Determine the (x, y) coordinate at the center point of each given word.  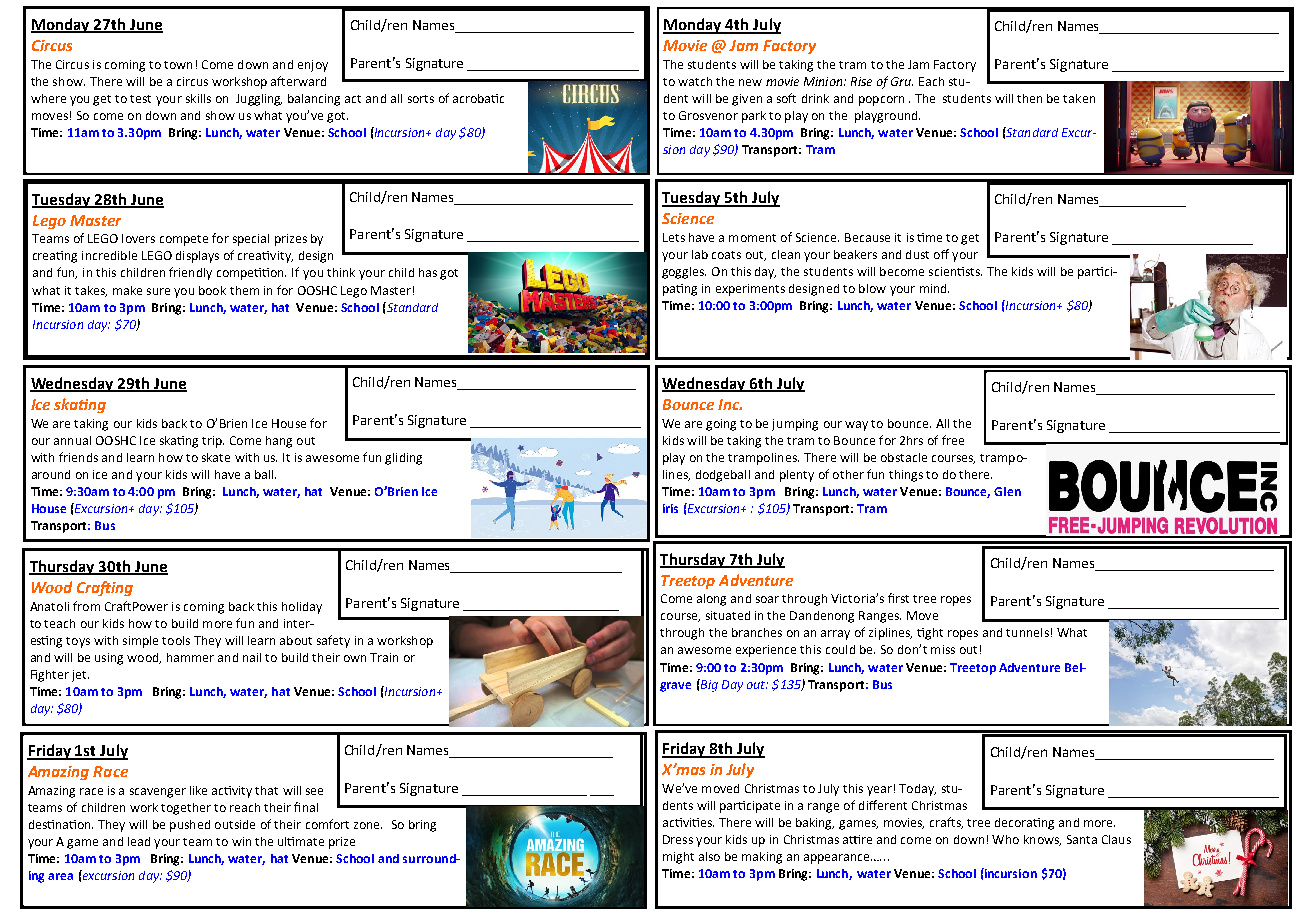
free (953, 440)
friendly (190, 273)
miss (943, 649)
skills (198, 98)
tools (176, 640)
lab (700, 254)
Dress (678, 839)
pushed (190, 826)
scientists (955, 271)
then (1029, 98)
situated (728, 615)
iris (670, 508)
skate (216, 457)
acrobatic (478, 98)
